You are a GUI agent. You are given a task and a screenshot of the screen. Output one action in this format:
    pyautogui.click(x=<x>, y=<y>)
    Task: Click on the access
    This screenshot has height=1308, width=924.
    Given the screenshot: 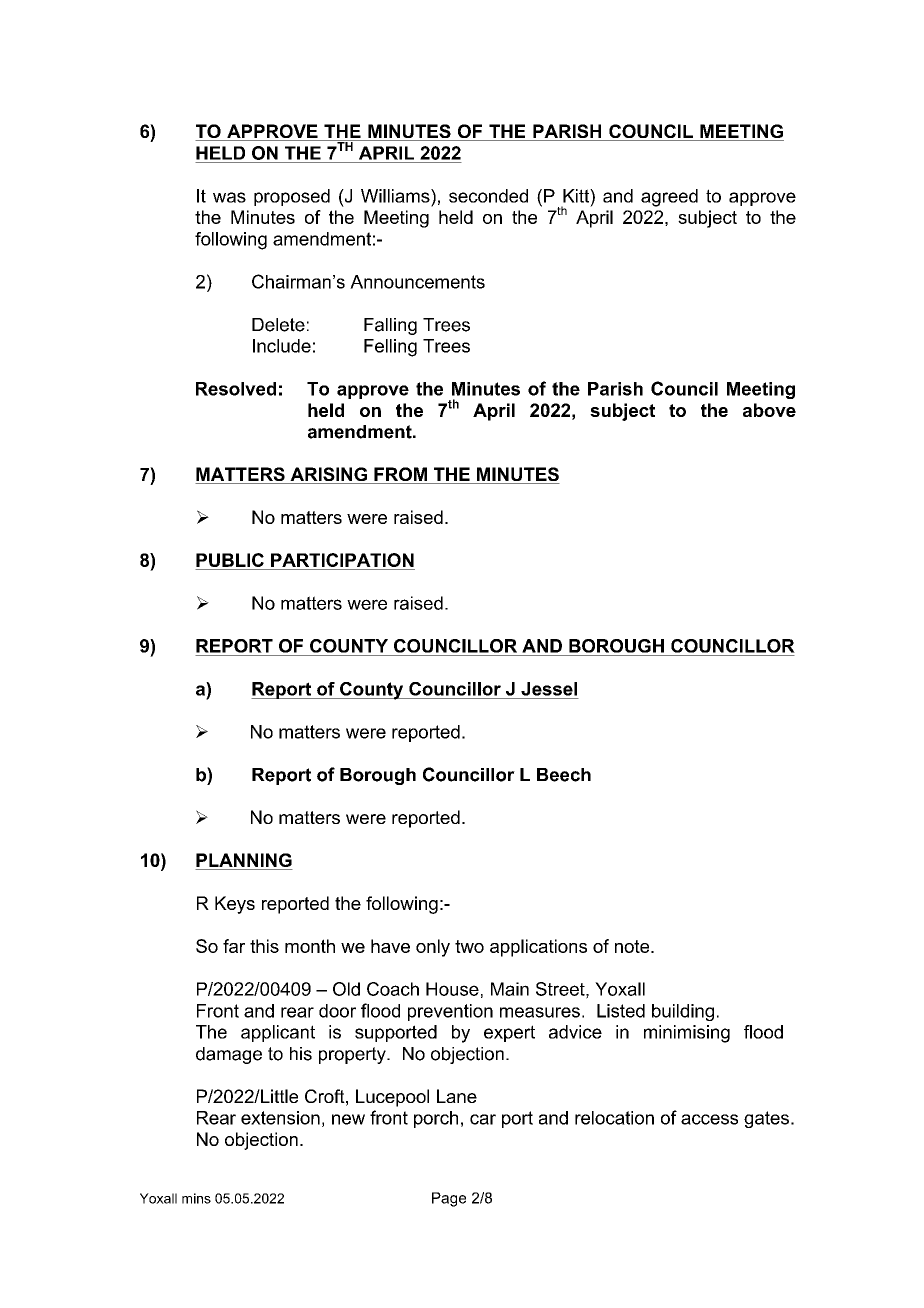 What is the action you would take?
    pyautogui.click(x=709, y=1119)
